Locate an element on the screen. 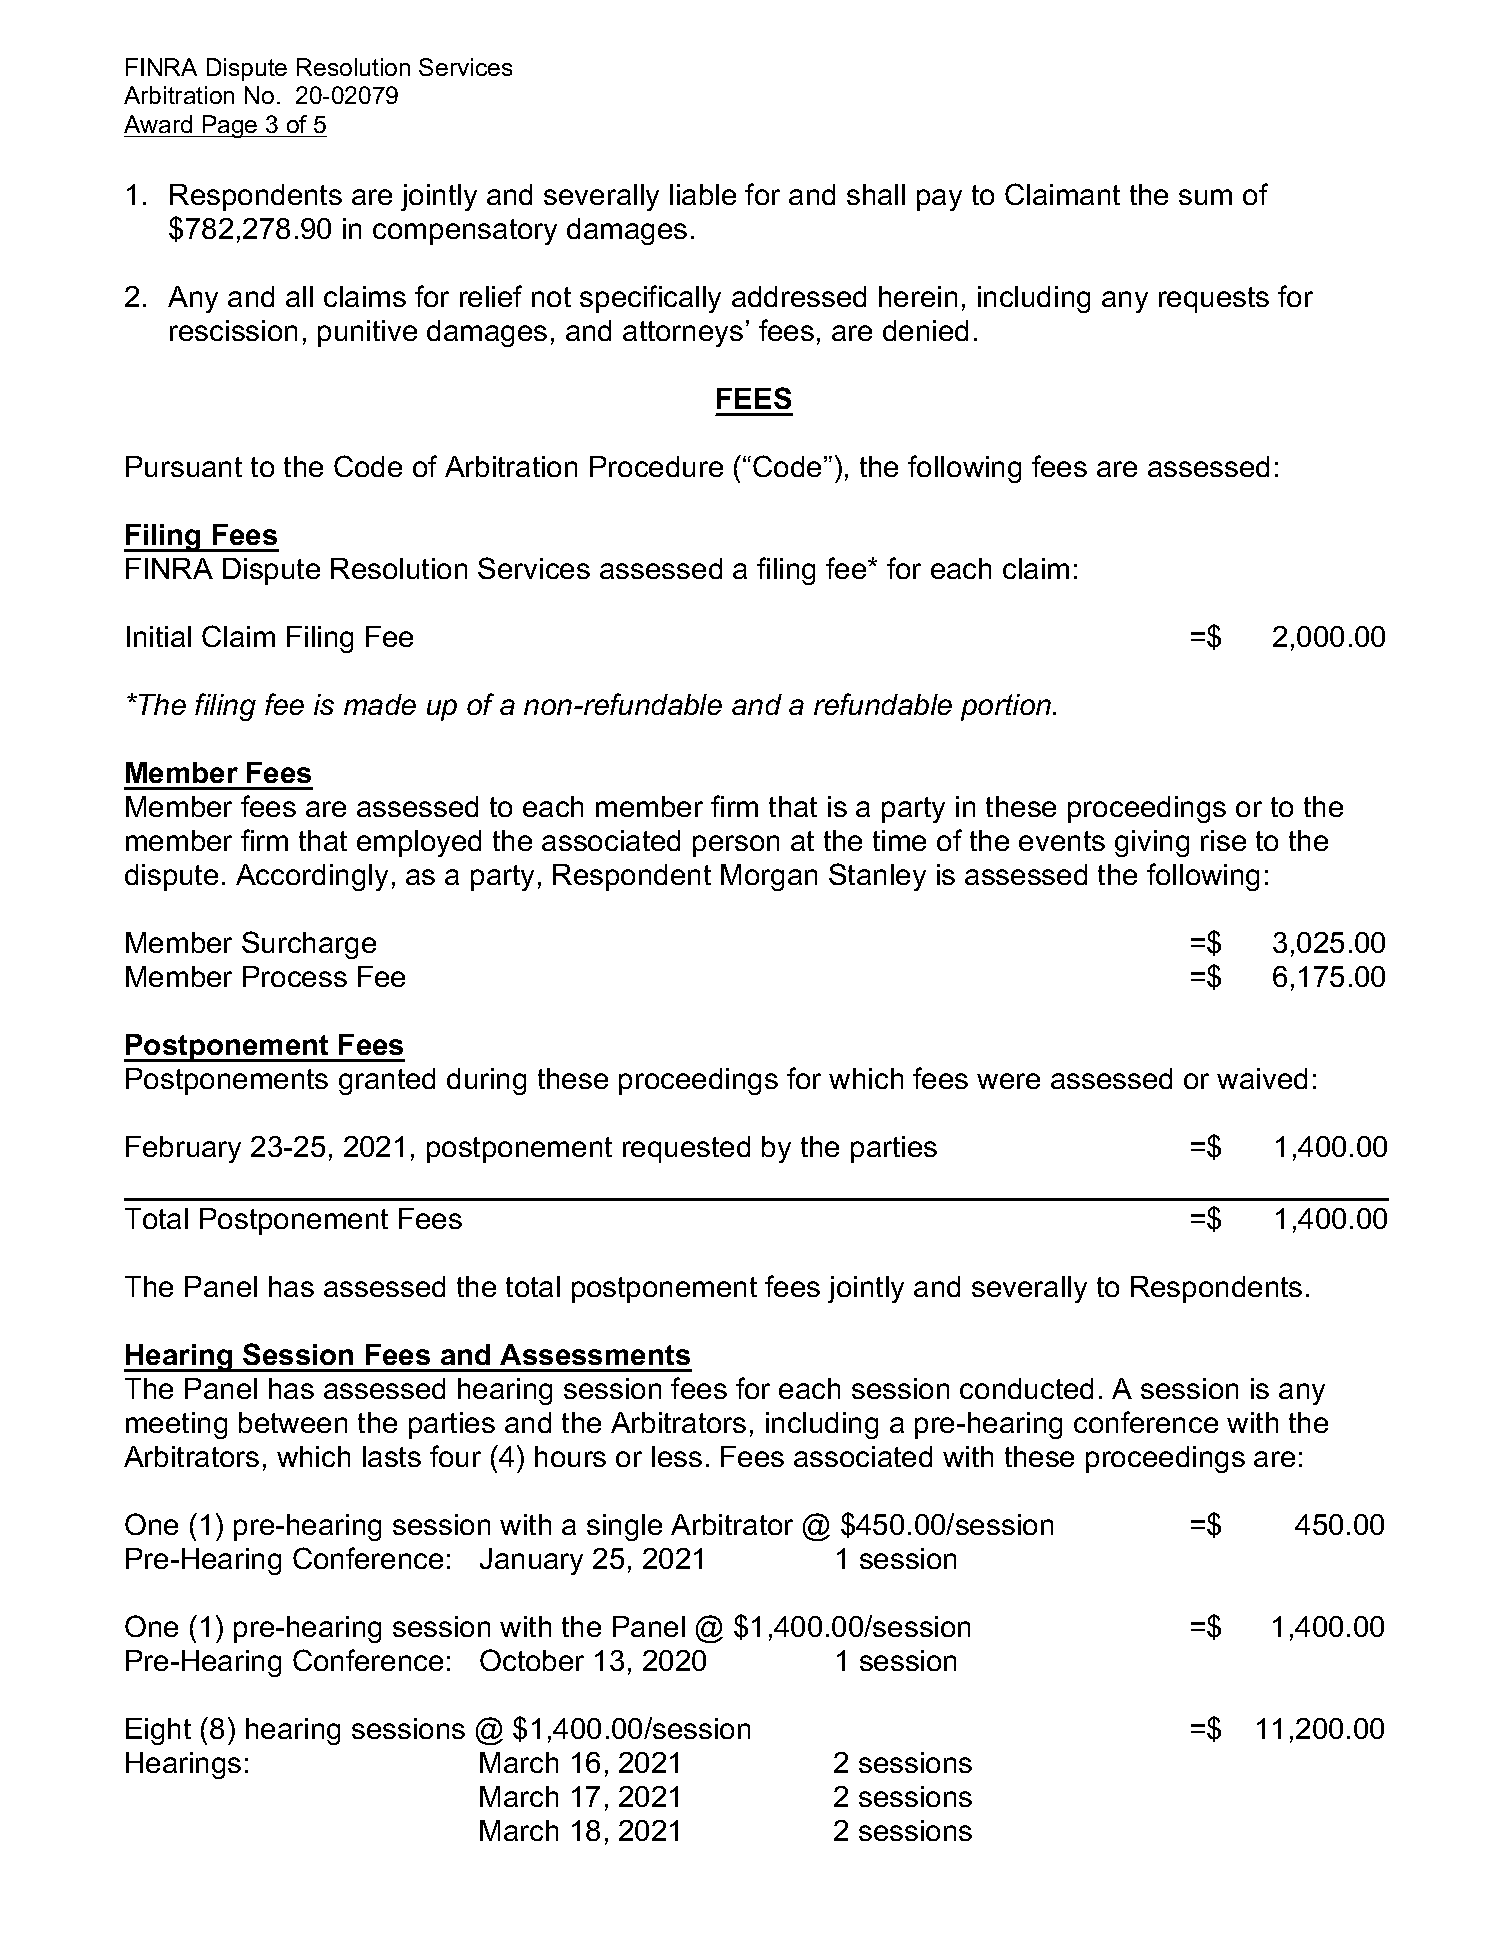  liable is located at coordinates (703, 194).
